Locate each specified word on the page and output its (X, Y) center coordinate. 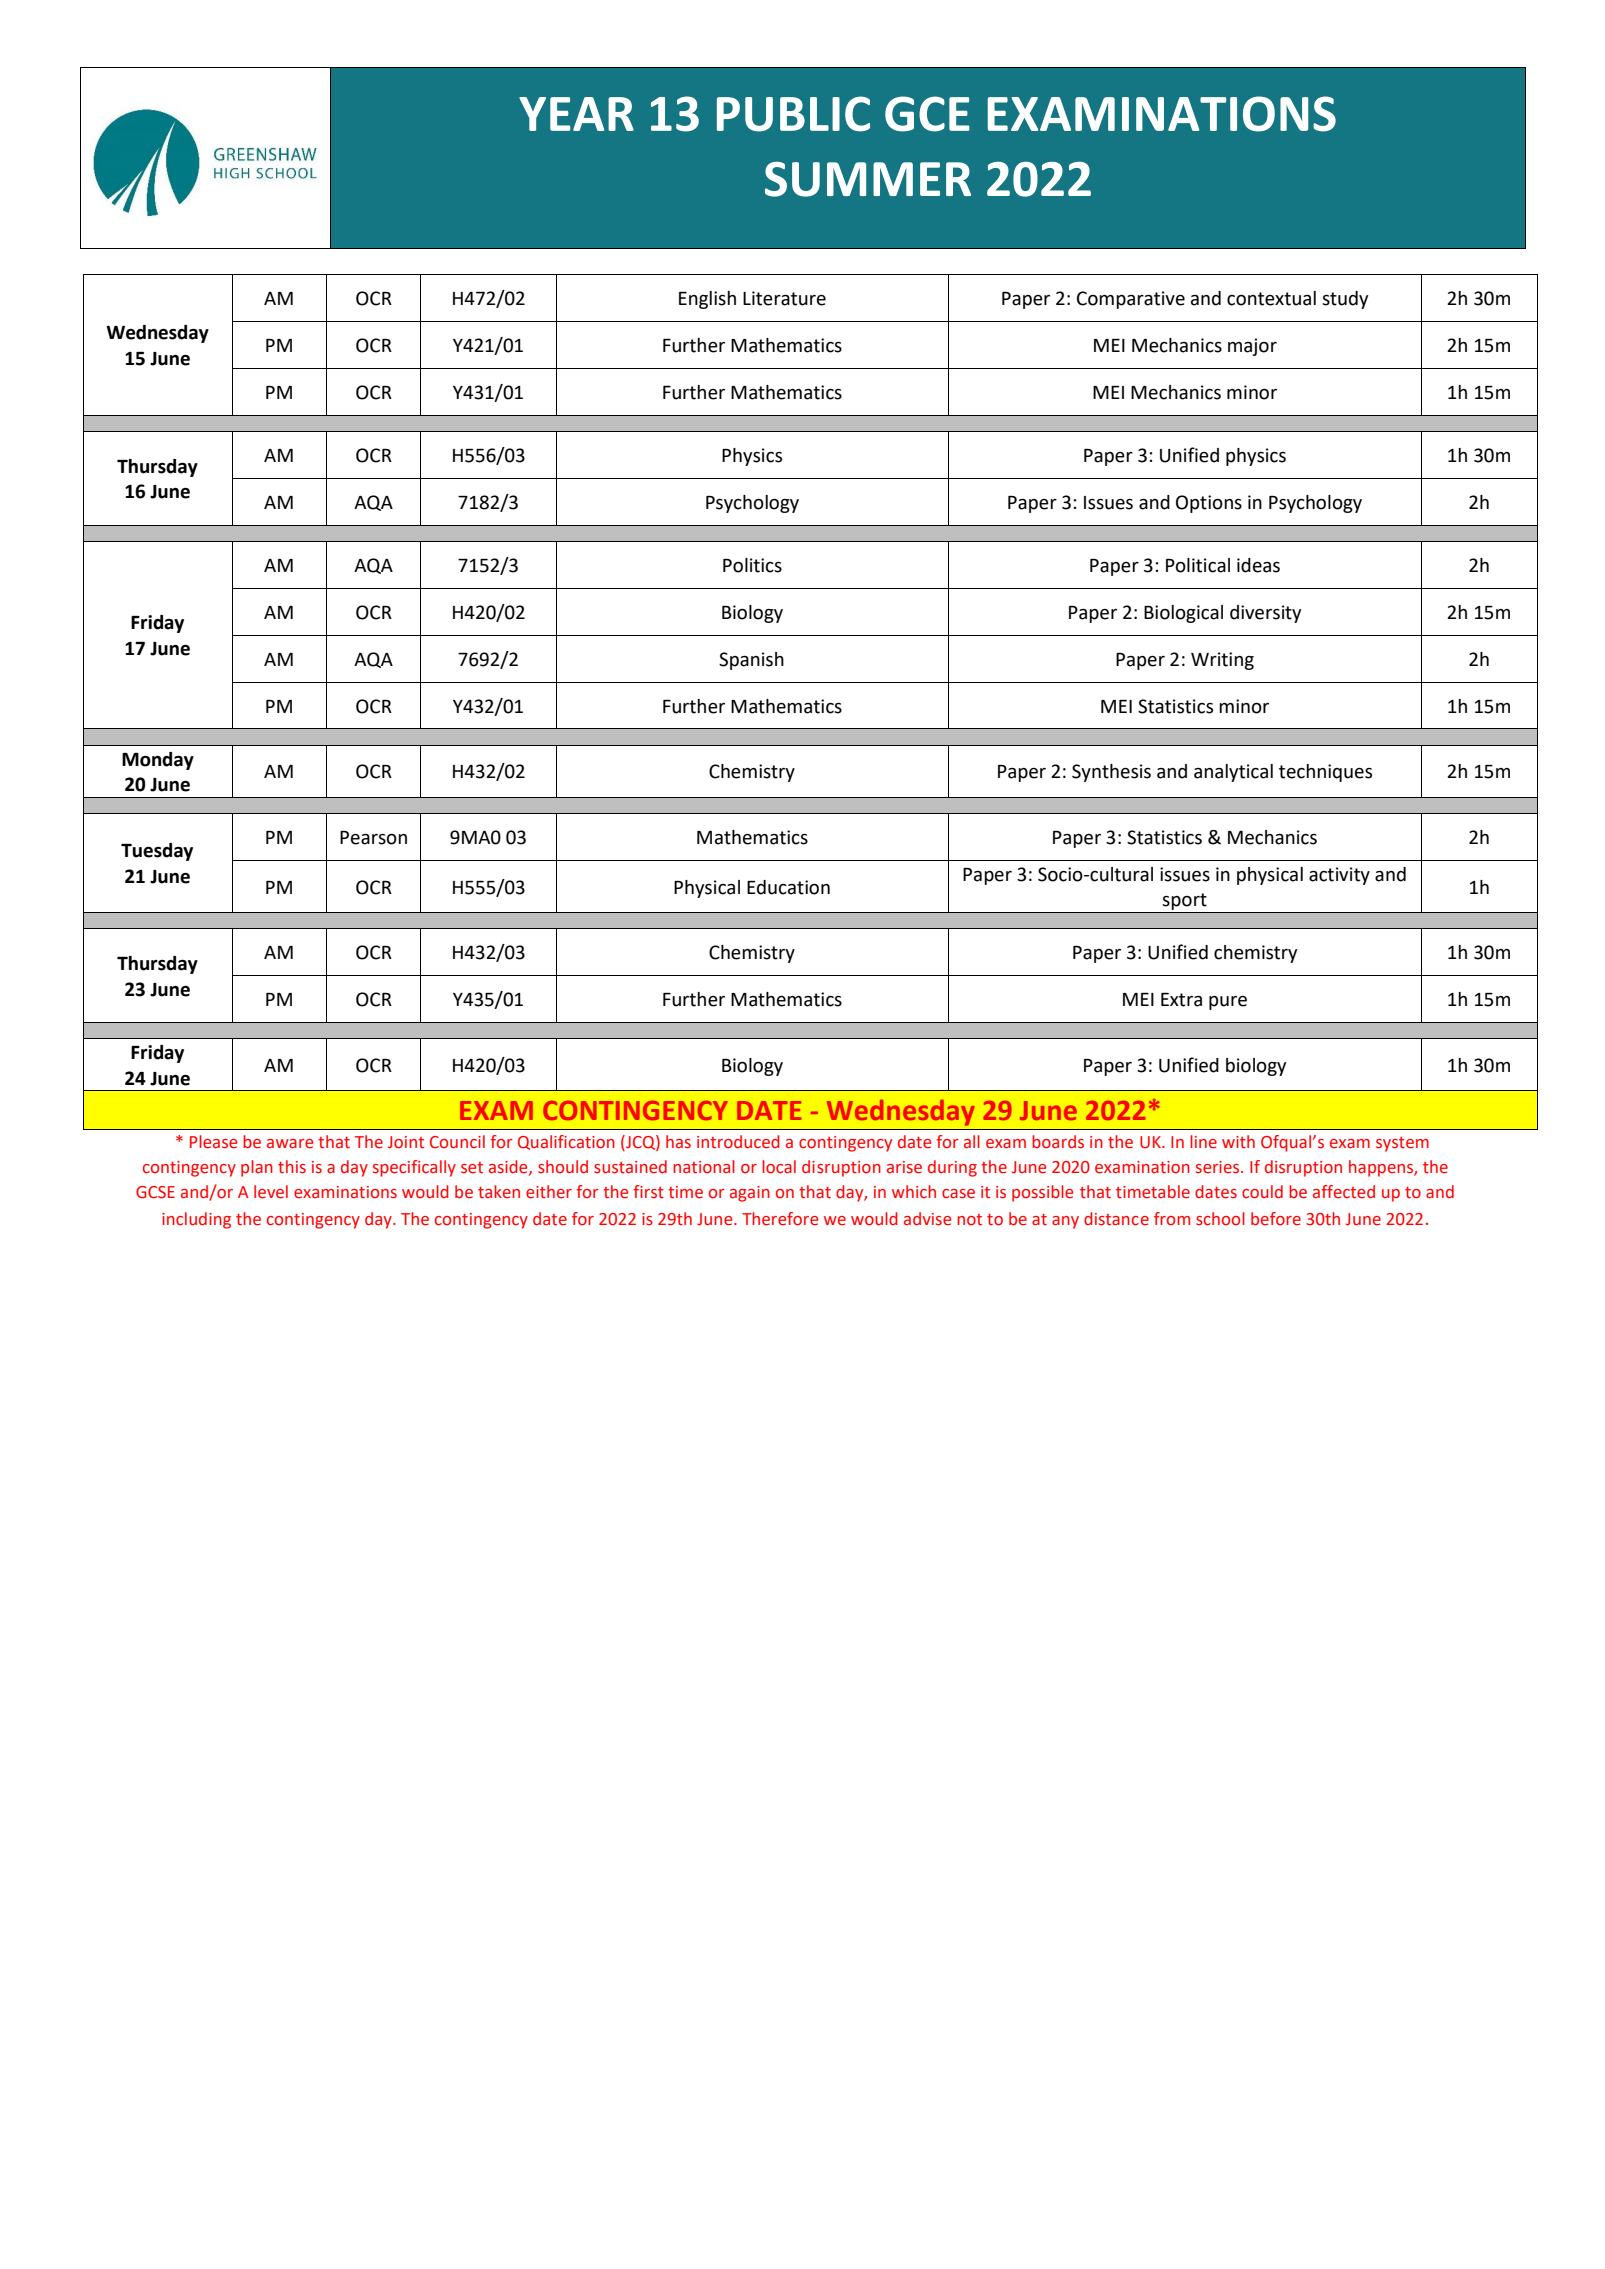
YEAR (576, 114)
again (750, 1194)
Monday (158, 761)
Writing (1222, 661)
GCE (927, 114)
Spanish (751, 661)
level (271, 1192)
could (1262, 1192)
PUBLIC (793, 114)
